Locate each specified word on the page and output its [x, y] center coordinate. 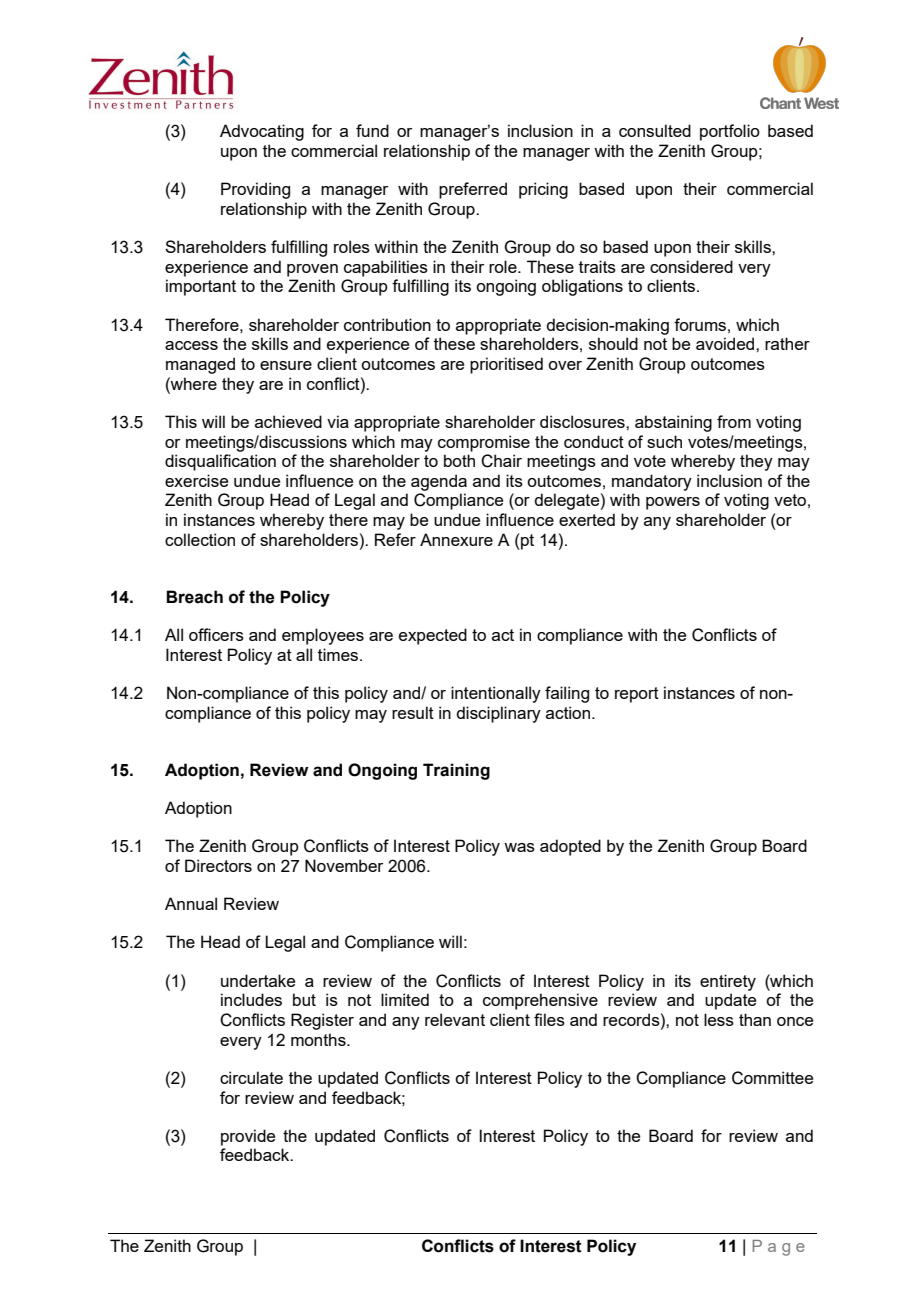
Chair [501, 461]
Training [456, 771]
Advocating [262, 132]
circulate [251, 1077]
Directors [218, 865]
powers [673, 503]
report [637, 695]
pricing [543, 190]
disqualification [220, 462]
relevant [455, 1019]
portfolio [730, 132]
